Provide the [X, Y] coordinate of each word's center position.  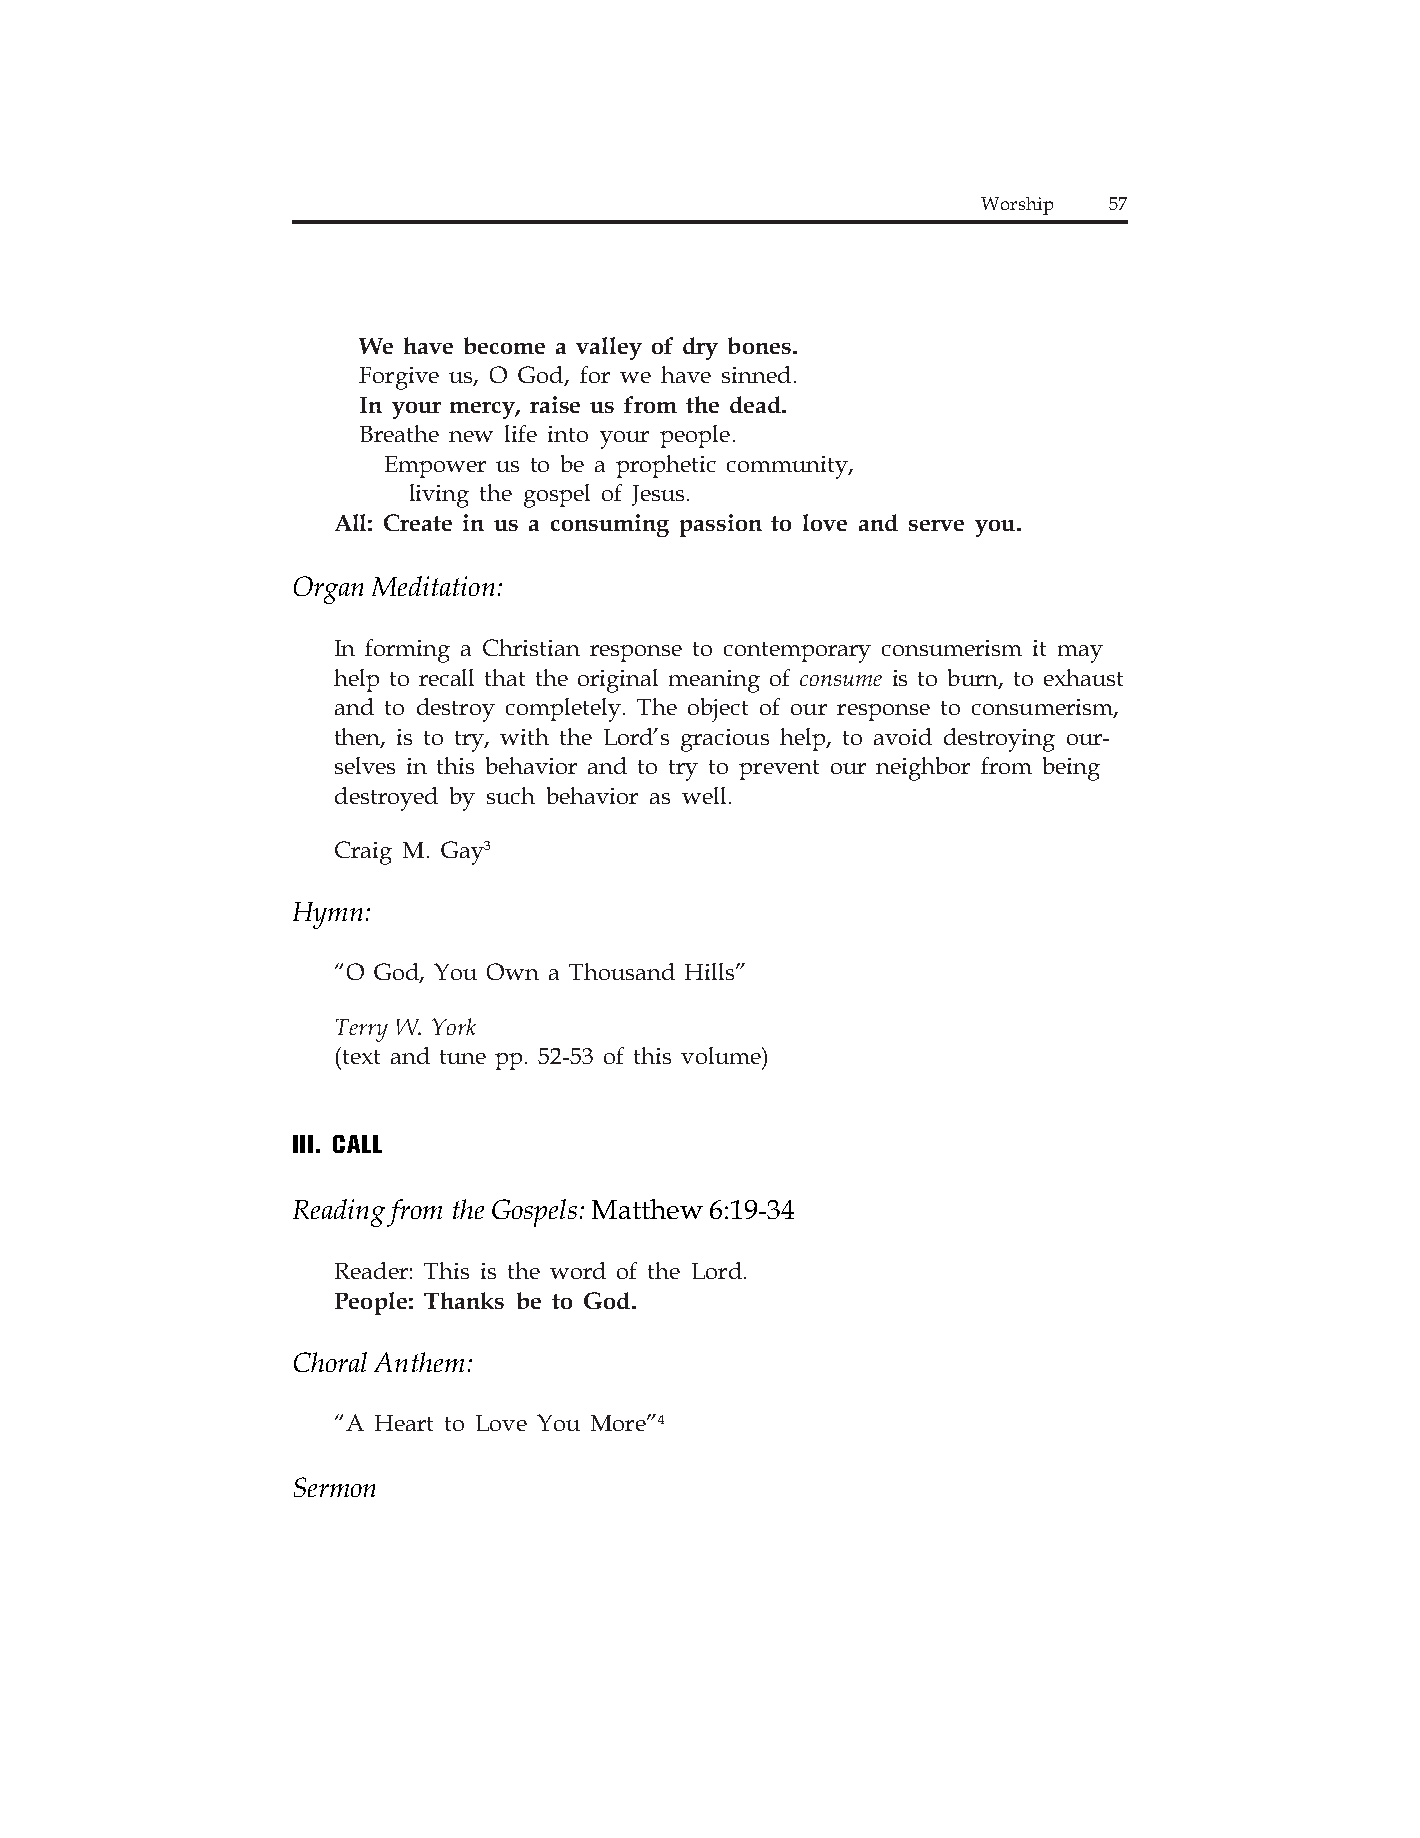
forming [407, 651]
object [718, 710]
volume [722, 1055]
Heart [404, 1423]
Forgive [399, 378]
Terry [362, 1030]
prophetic [666, 466]
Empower [435, 467]
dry [700, 348]
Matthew [647, 1209]
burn [974, 679]
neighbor [923, 769]
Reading [339, 1213]
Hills [709, 971]
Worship [1017, 206]
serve [936, 525]
